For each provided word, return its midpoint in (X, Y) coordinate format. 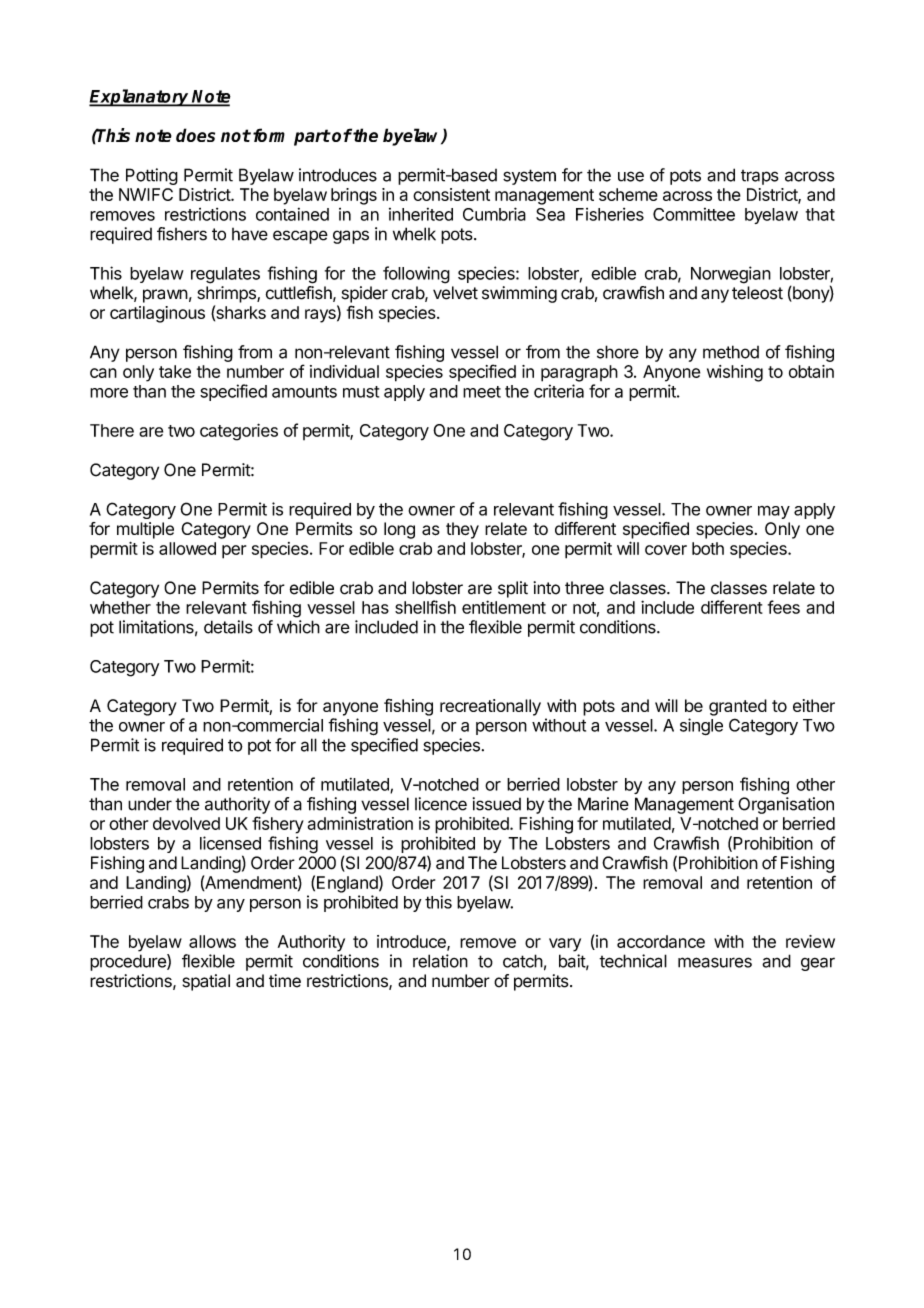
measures (715, 962)
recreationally (490, 707)
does (195, 135)
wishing (735, 373)
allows (212, 941)
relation (440, 961)
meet (482, 392)
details (228, 627)
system (529, 177)
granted (738, 707)
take (175, 371)
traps (760, 177)
